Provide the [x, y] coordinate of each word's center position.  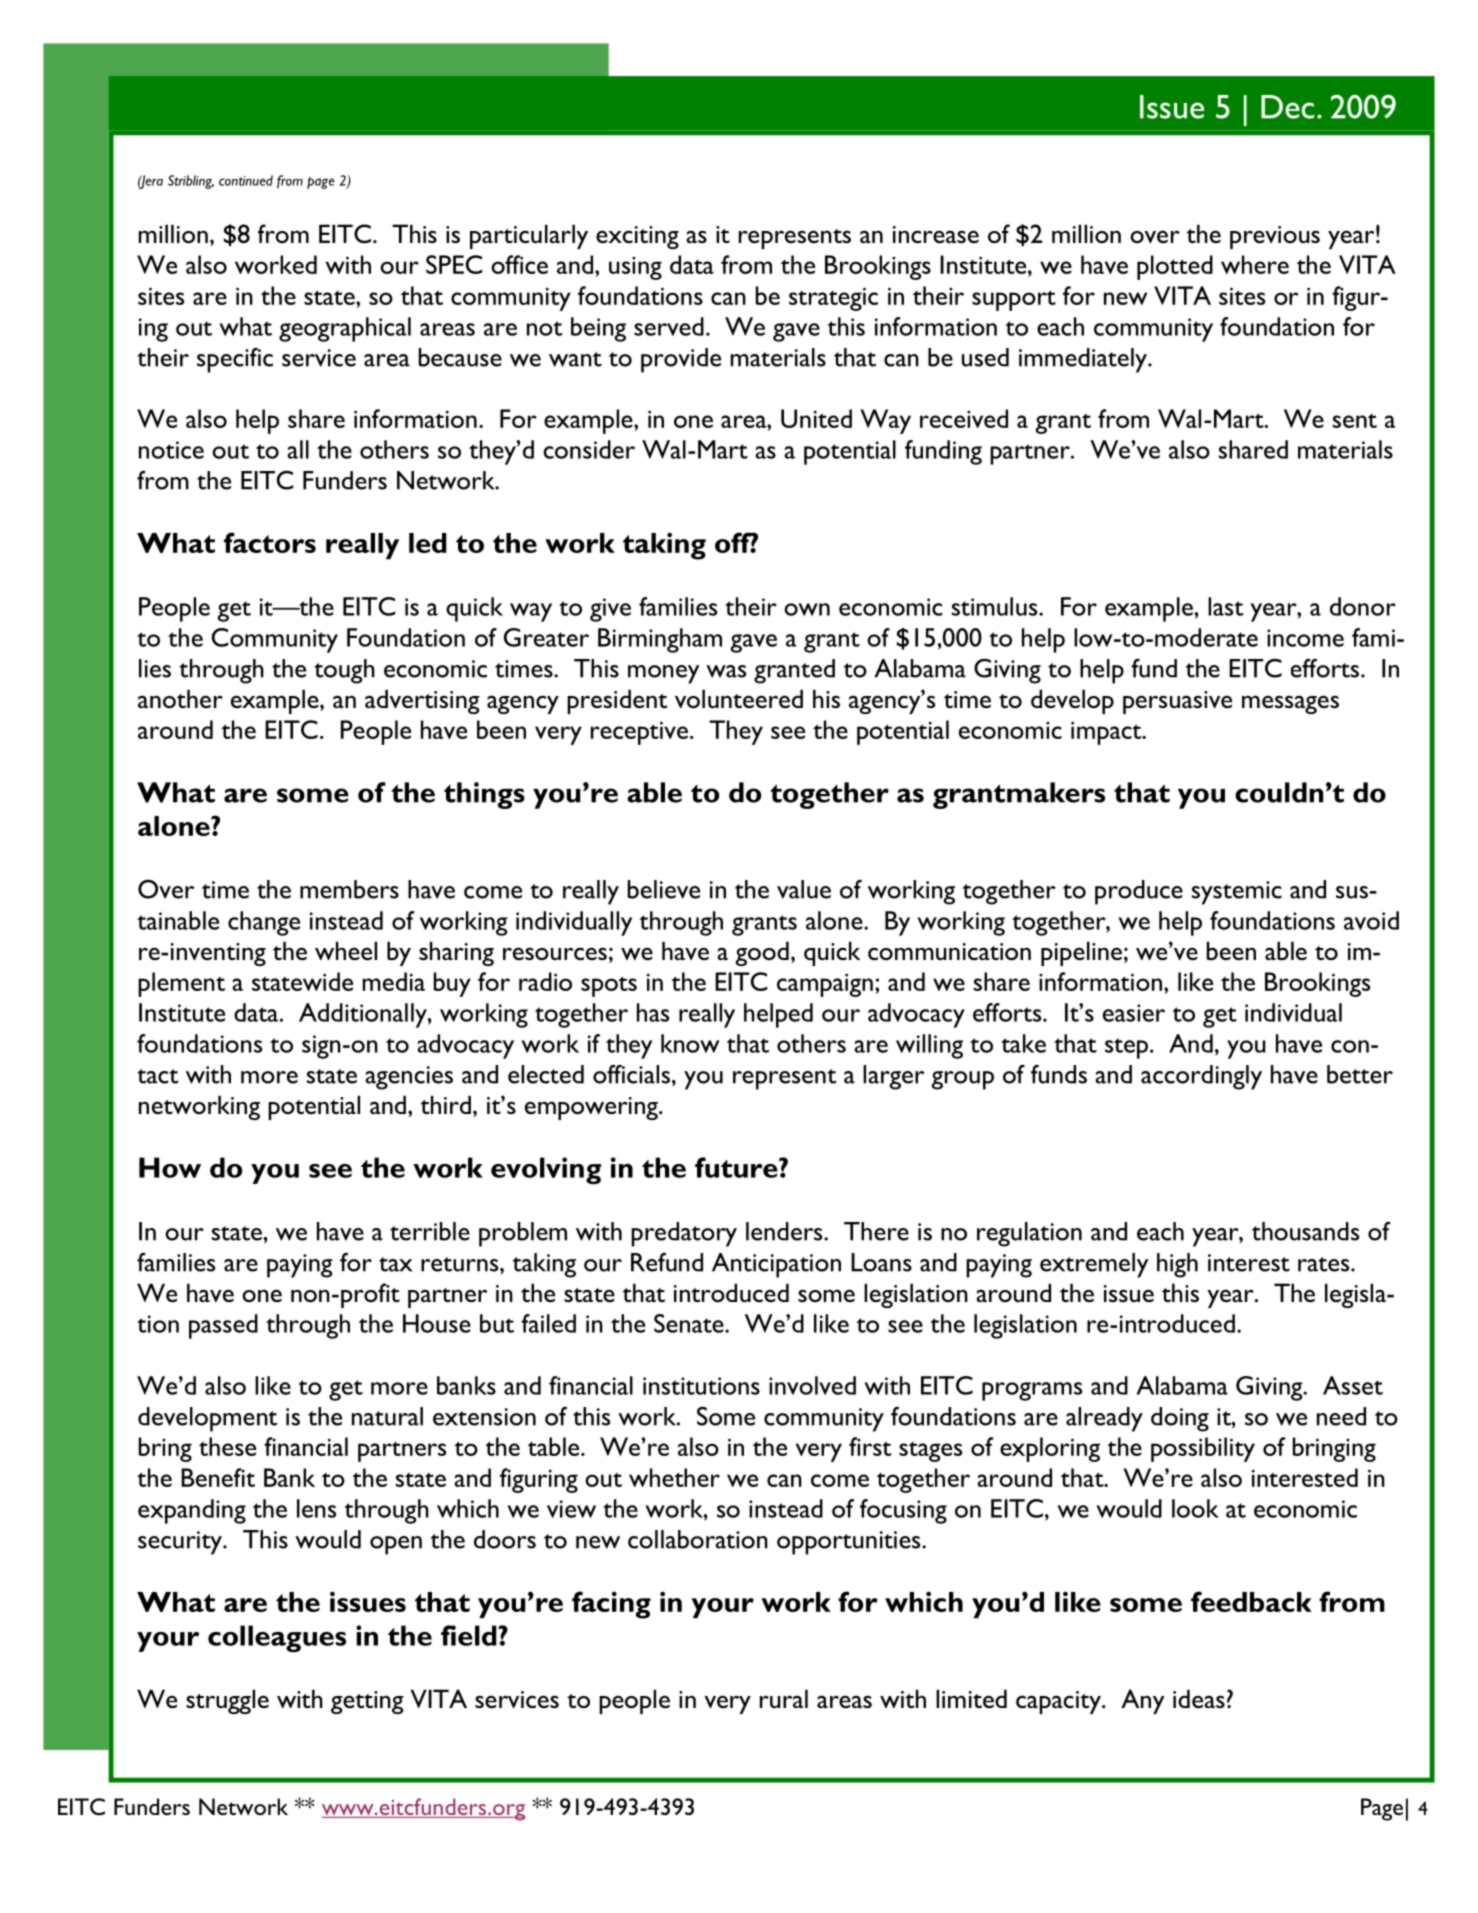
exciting [637, 237]
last [1225, 606]
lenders [785, 1231]
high [1177, 1265]
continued [246, 180]
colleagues [277, 1638]
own [807, 609]
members [349, 889]
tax [395, 1264]
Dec [1287, 107]
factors [270, 542]
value [804, 889]
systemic [1237, 893]
